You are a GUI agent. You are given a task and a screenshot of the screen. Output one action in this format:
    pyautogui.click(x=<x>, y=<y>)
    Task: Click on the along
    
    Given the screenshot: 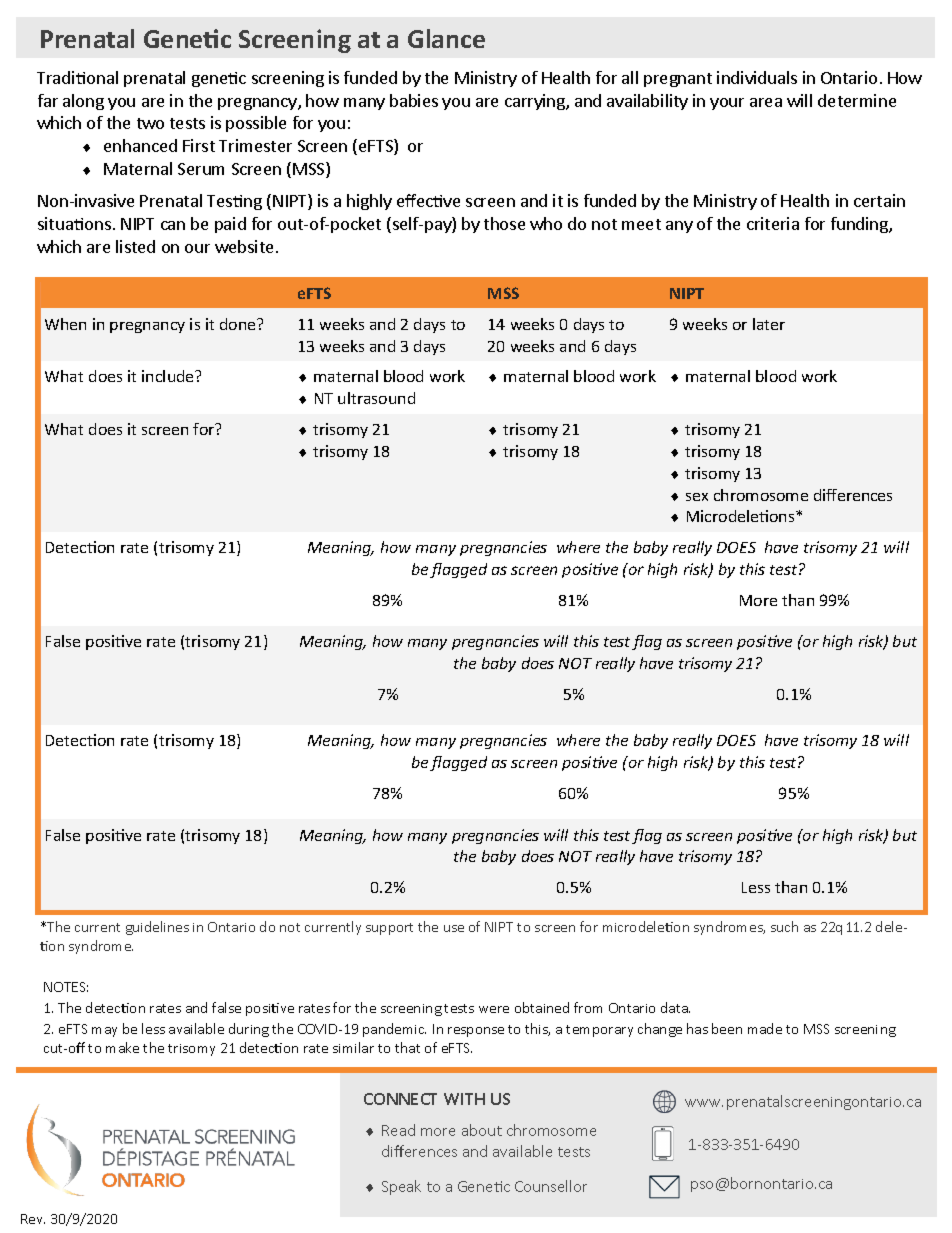 What is the action you would take?
    pyautogui.click(x=83, y=102)
